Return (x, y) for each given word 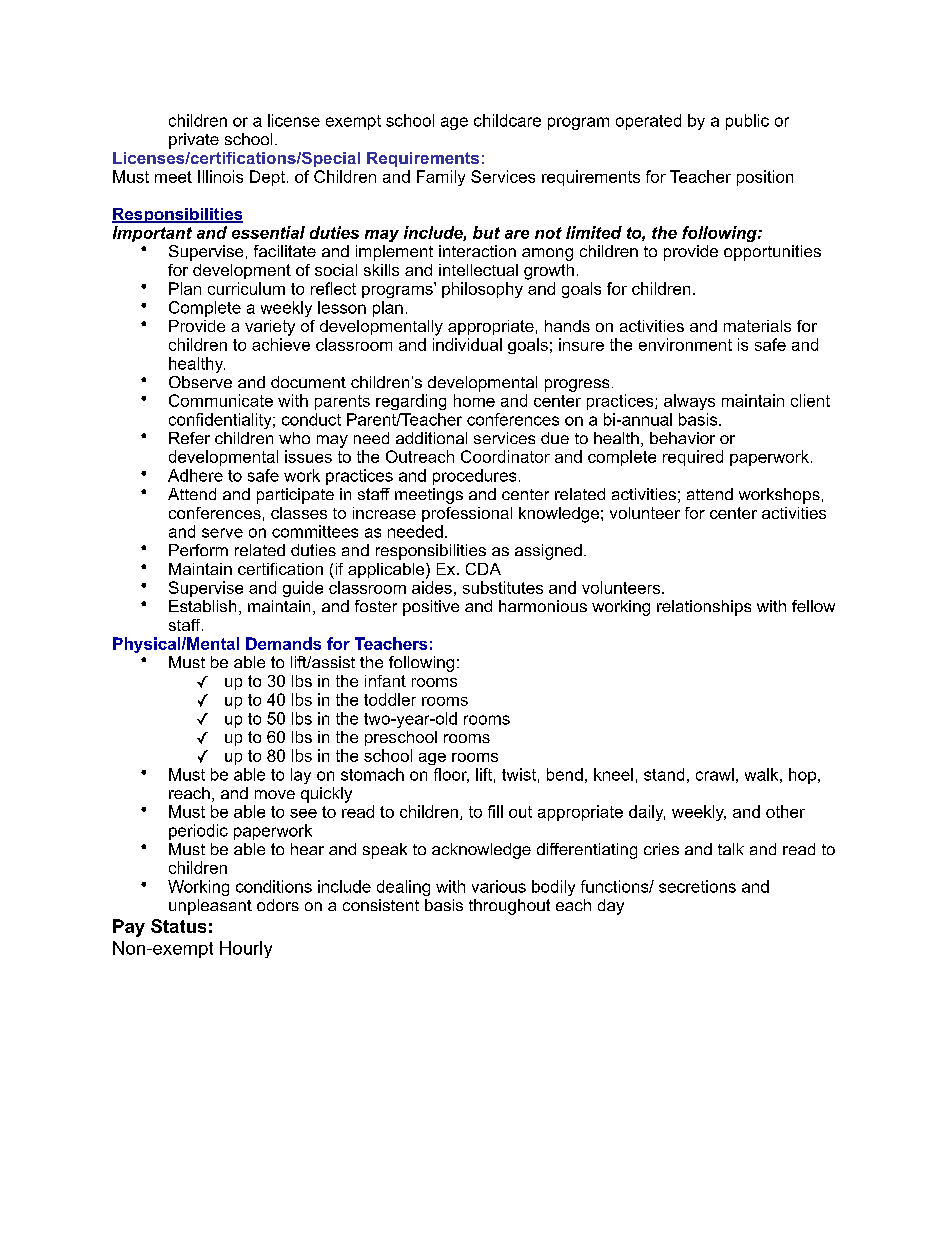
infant (385, 681)
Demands (283, 643)
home (474, 400)
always (689, 402)
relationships (704, 608)
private (194, 141)
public (747, 122)
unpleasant (210, 907)
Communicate (221, 400)
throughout (509, 907)
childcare (507, 120)
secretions (697, 886)
